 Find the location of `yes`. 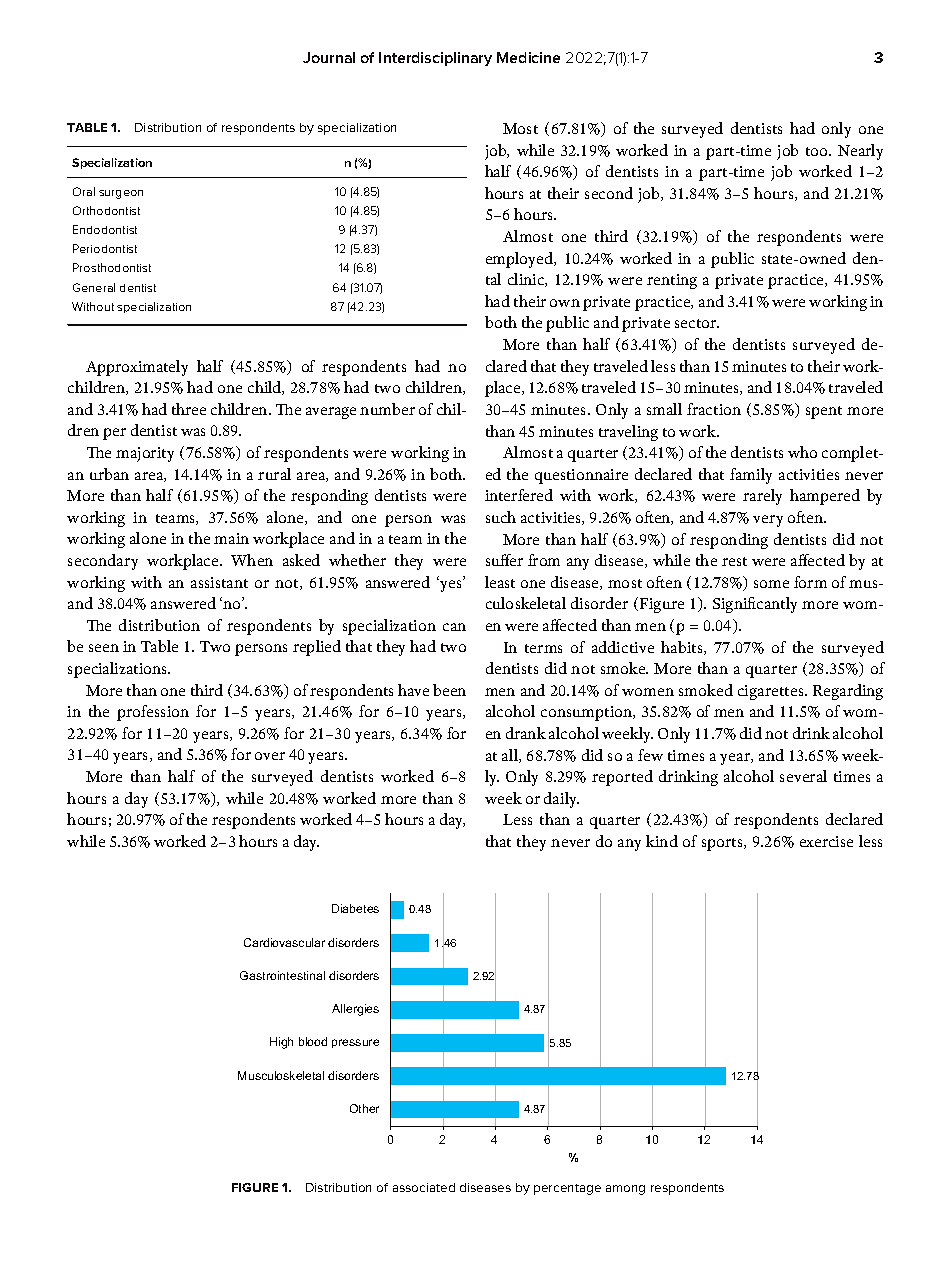

yes is located at coordinates (451, 585).
